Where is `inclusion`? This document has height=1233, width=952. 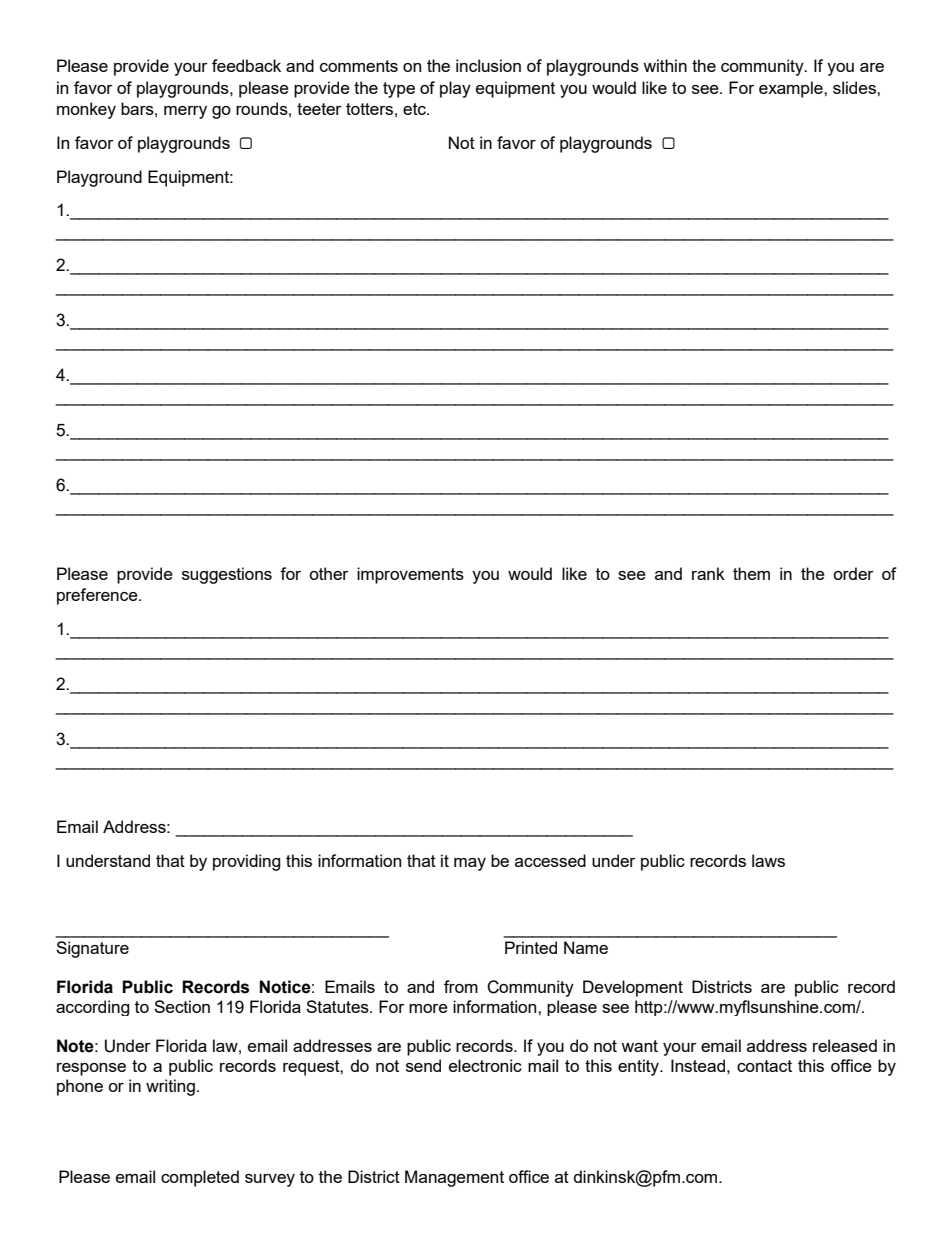
inclusion is located at coordinates (488, 65).
